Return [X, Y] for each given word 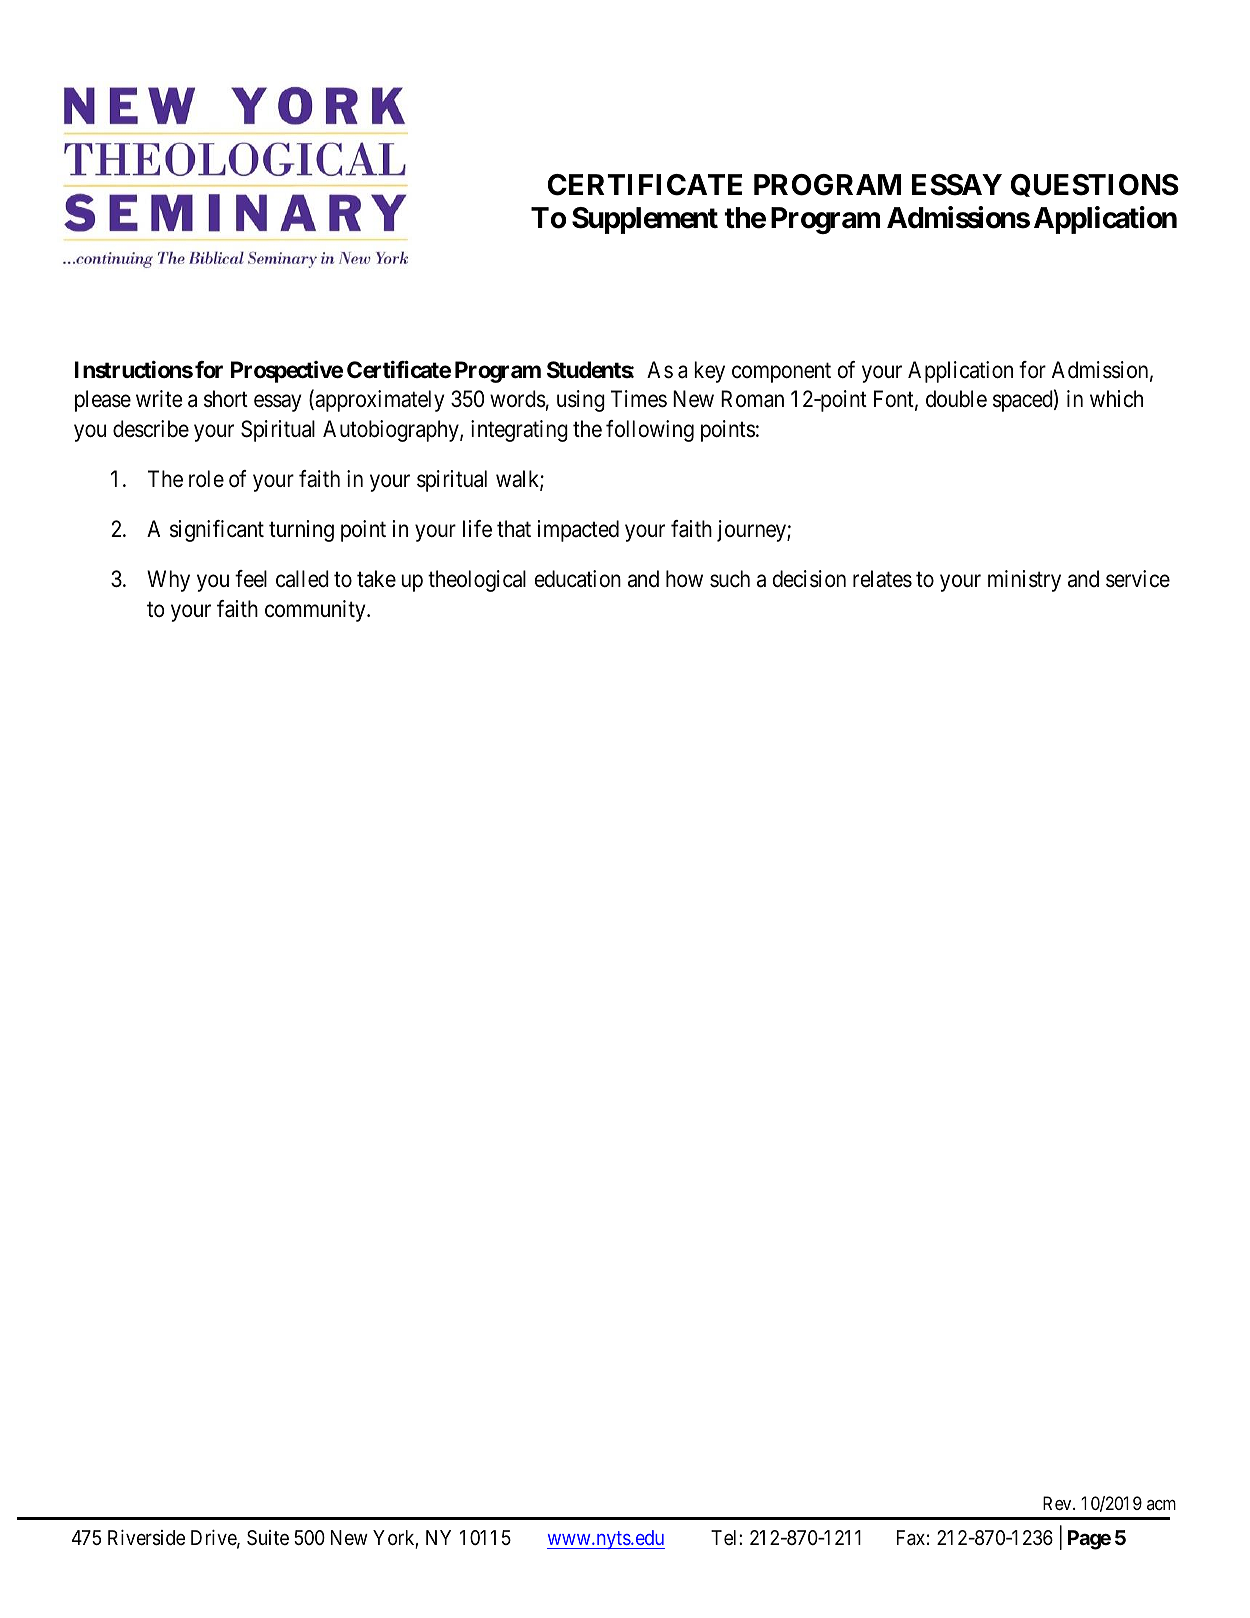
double [956, 399]
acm [1161, 1505]
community [316, 611]
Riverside [146, 1538]
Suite [268, 1537]
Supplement [645, 220]
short [226, 399]
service [1138, 579]
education [578, 579]
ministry [1024, 581]
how [684, 579]
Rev [1058, 1503]
